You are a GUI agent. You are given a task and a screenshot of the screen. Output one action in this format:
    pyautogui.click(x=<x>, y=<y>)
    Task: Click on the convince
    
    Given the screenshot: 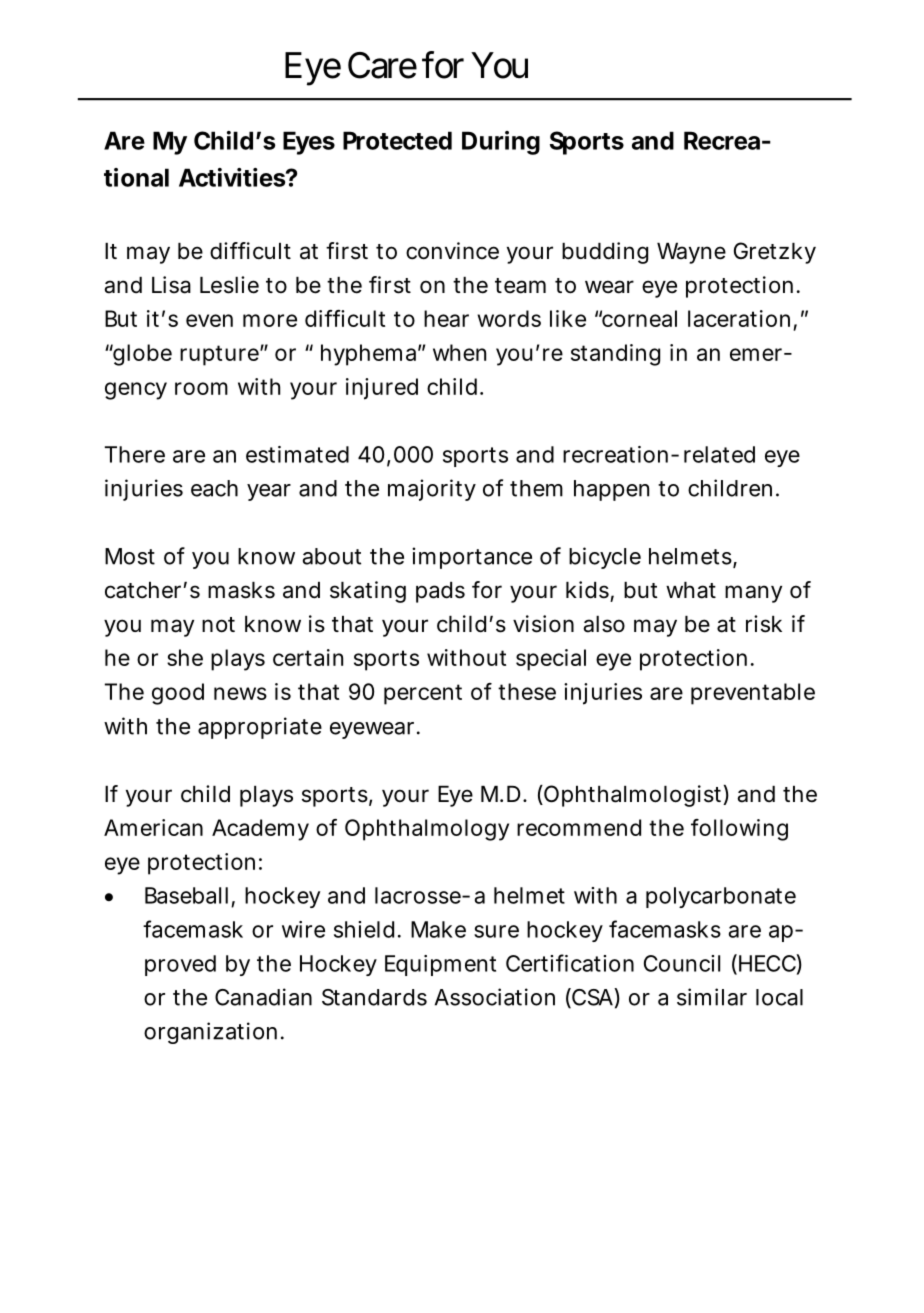 What is the action you would take?
    pyautogui.click(x=452, y=251)
